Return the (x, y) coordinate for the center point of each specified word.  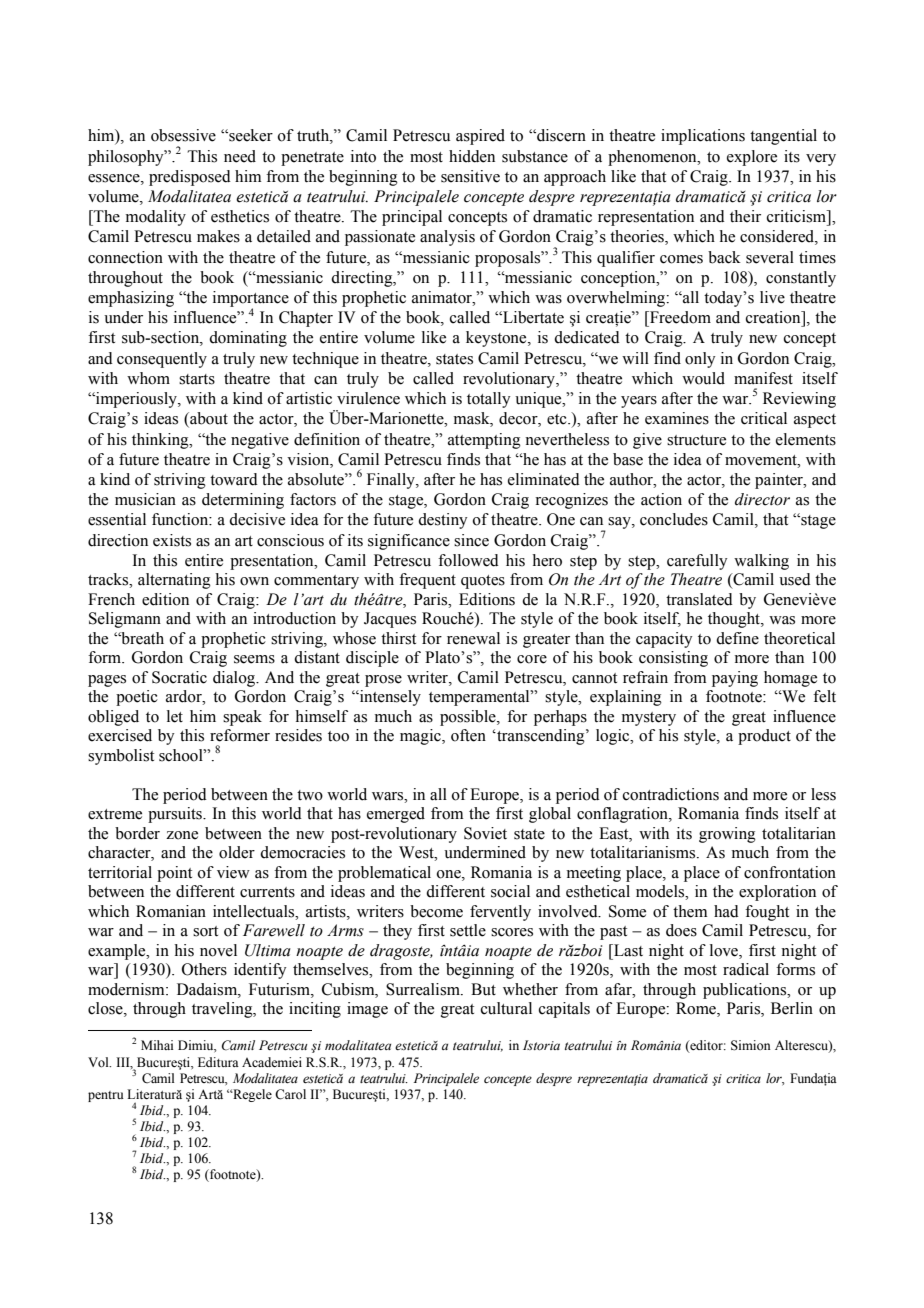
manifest (763, 378)
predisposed (190, 178)
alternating (174, 581)
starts (197, 379)
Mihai (157, 1045)
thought (735, 620)
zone (182, 835)
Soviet (485, 833)
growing (727, 835)
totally (489, 400)
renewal (473, 638)
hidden (472, 156)
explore (752, 158)
